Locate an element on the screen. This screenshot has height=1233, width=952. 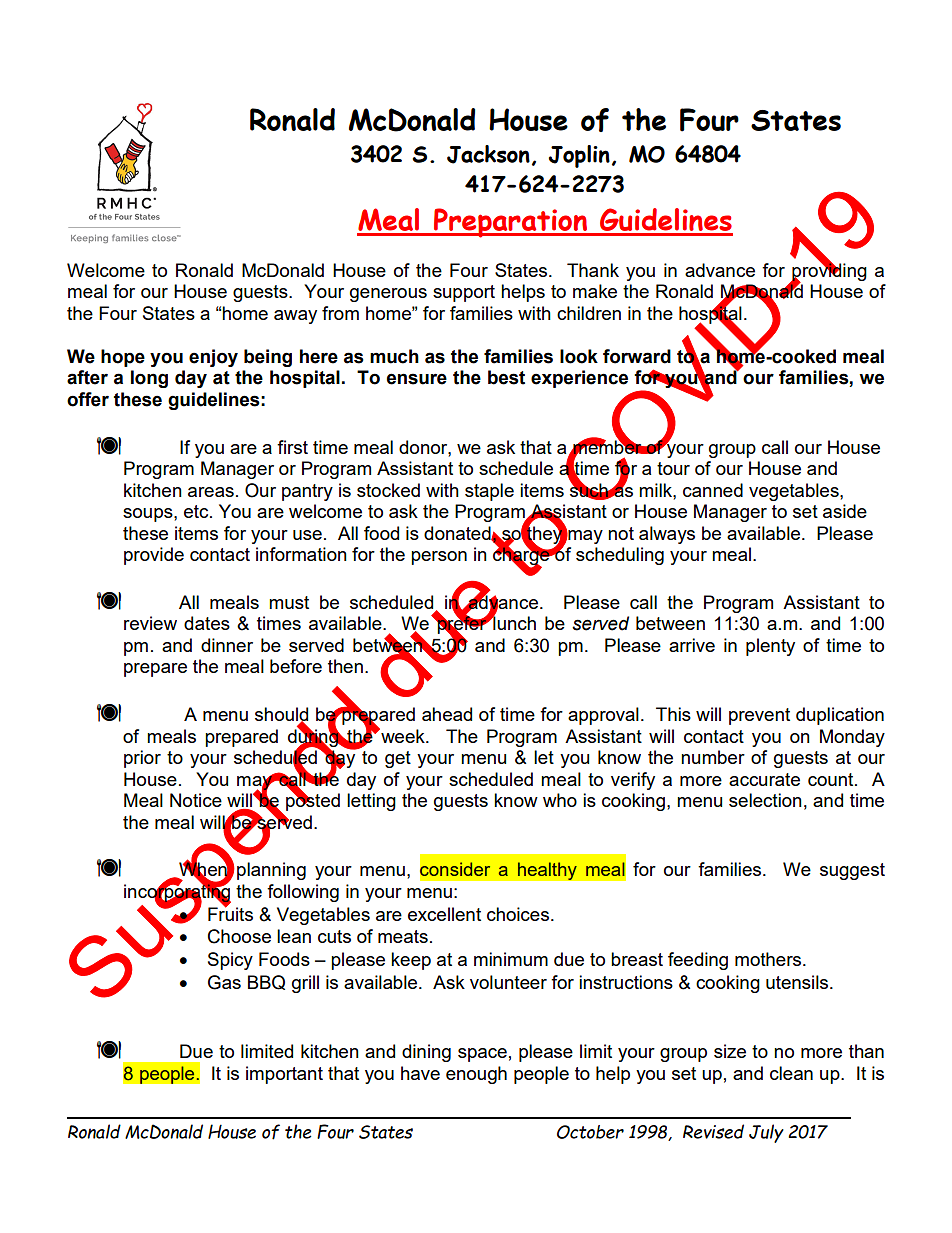
canned is located at coordinates (713, 490).
